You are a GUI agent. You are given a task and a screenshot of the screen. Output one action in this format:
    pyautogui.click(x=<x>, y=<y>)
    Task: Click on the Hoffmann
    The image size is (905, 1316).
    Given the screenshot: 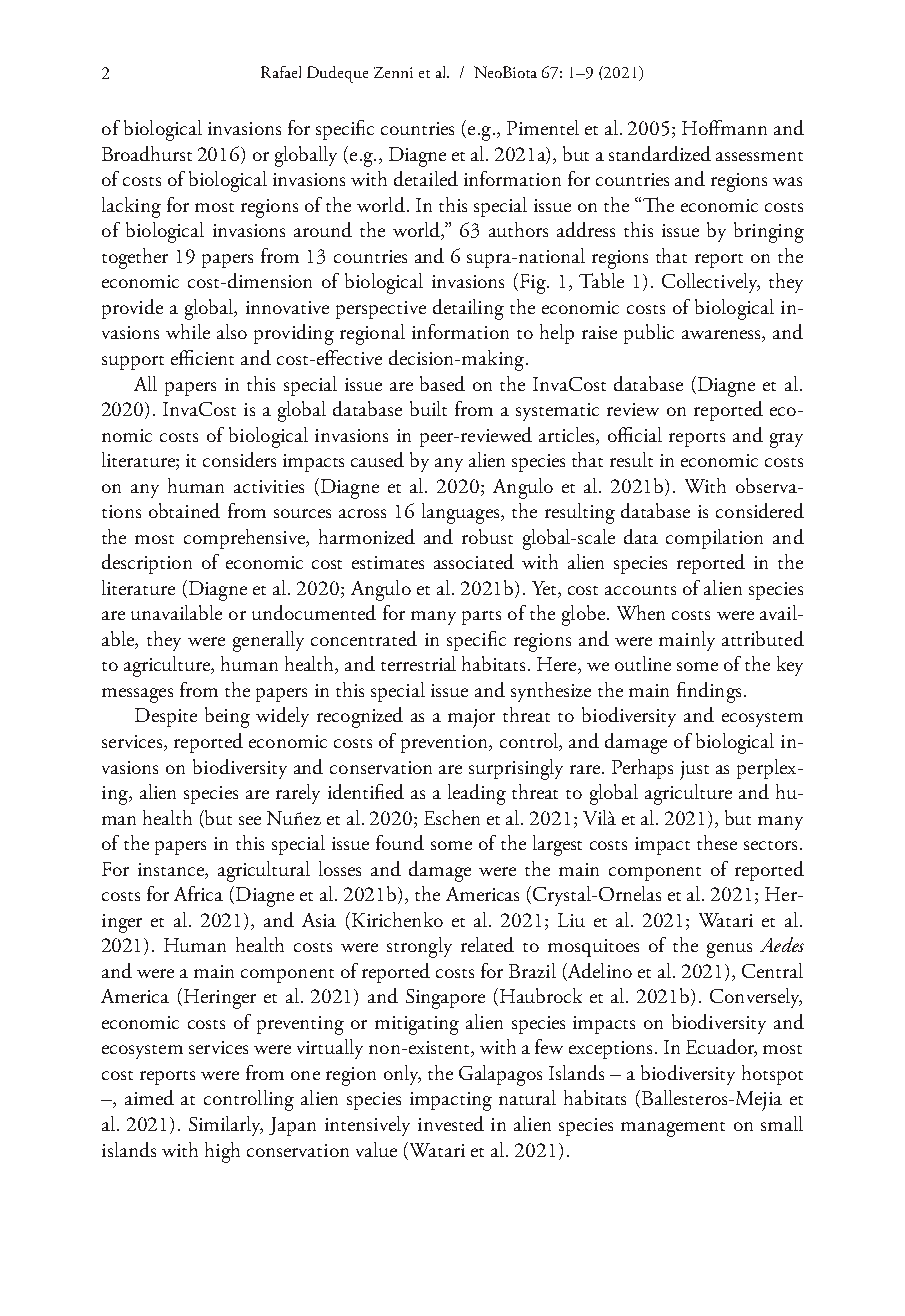 What is the action you would take?
    pyautogui.click(x=724, y=127)
